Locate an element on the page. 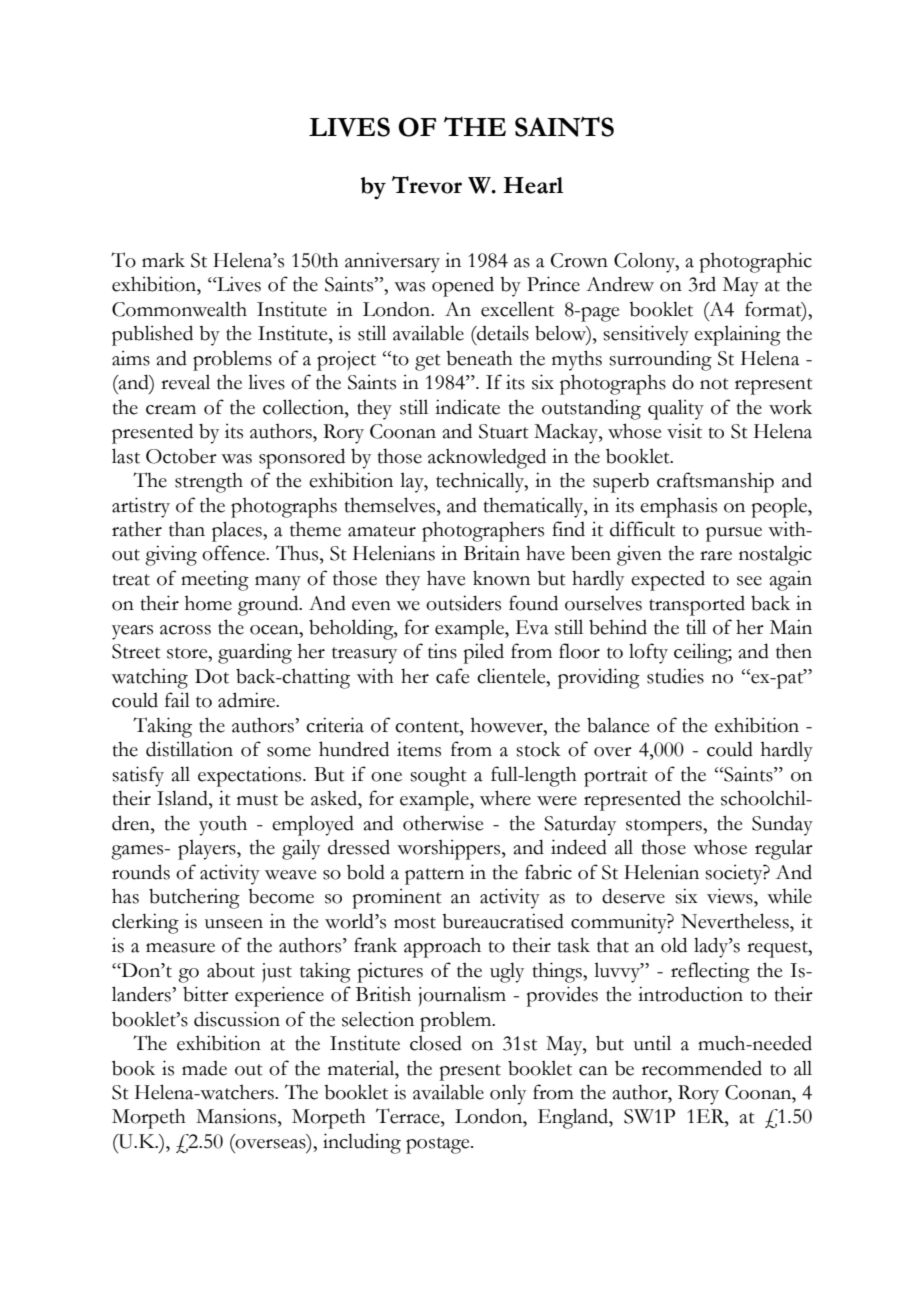 This document has width=924, height=1308. mark is located at coordinates (163, 260).
